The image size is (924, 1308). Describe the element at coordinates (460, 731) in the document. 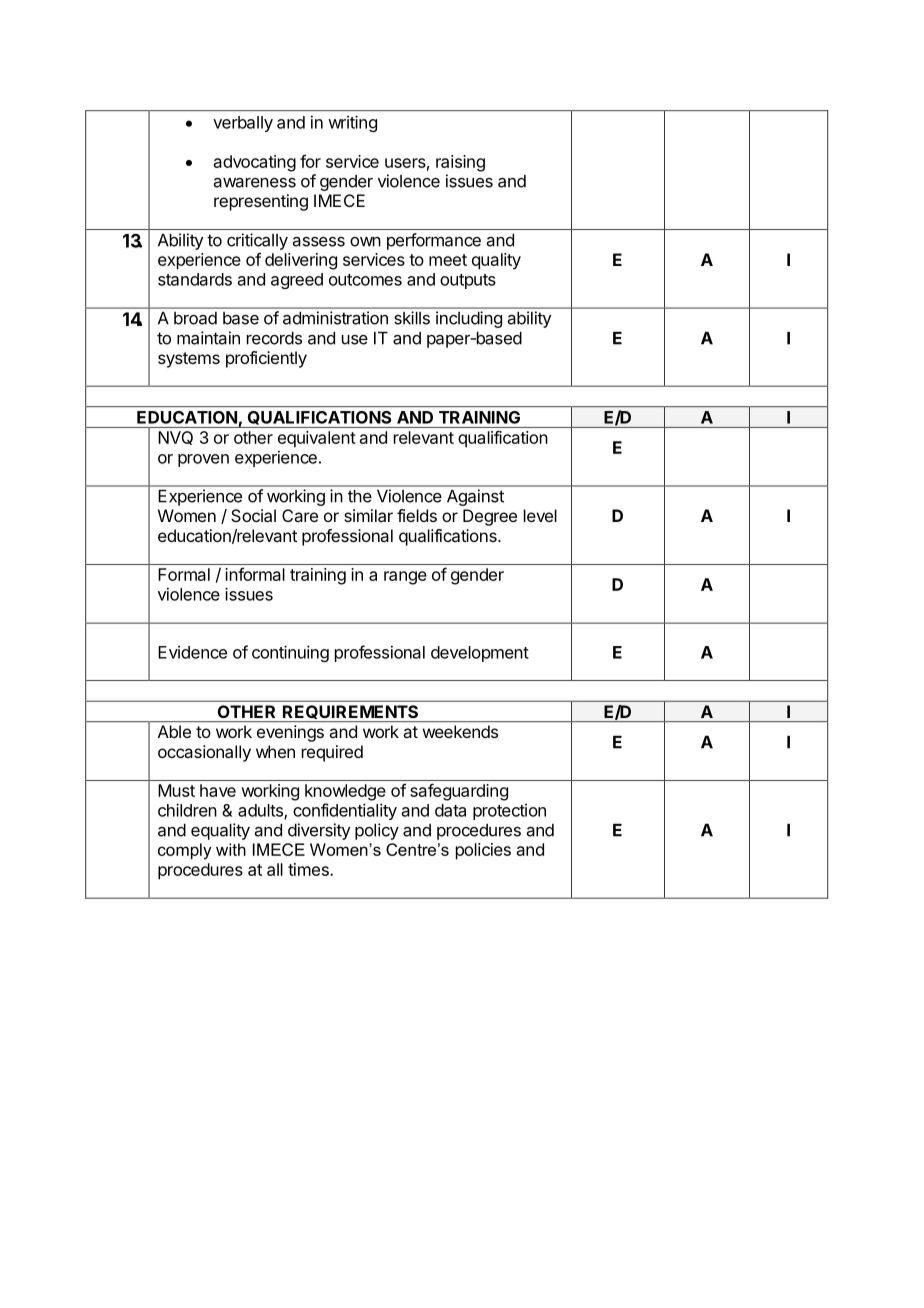

I see `weekends` at that location.
